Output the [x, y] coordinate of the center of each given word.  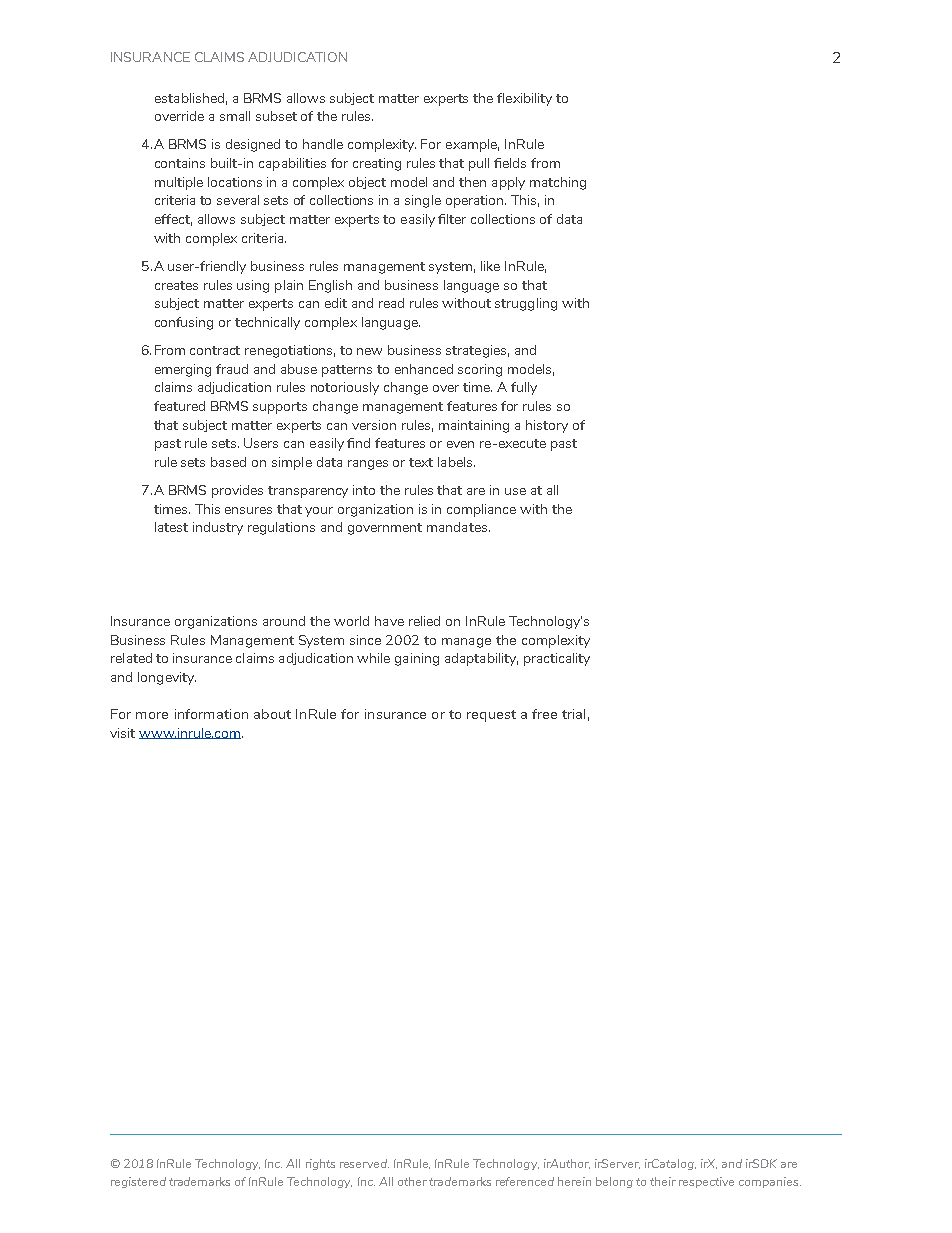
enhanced [424, 369]
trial [573, 714]
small [235, 116]
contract [215, 350]
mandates [457, 527]
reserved [364, 1163]
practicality [557, 659]
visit [122, 733]
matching [558, 183]
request [491, 716]
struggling [526, 304]
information [211, 714]
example [472, 145]
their [663, 1181]
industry [218, 528]
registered [138, 1182]
